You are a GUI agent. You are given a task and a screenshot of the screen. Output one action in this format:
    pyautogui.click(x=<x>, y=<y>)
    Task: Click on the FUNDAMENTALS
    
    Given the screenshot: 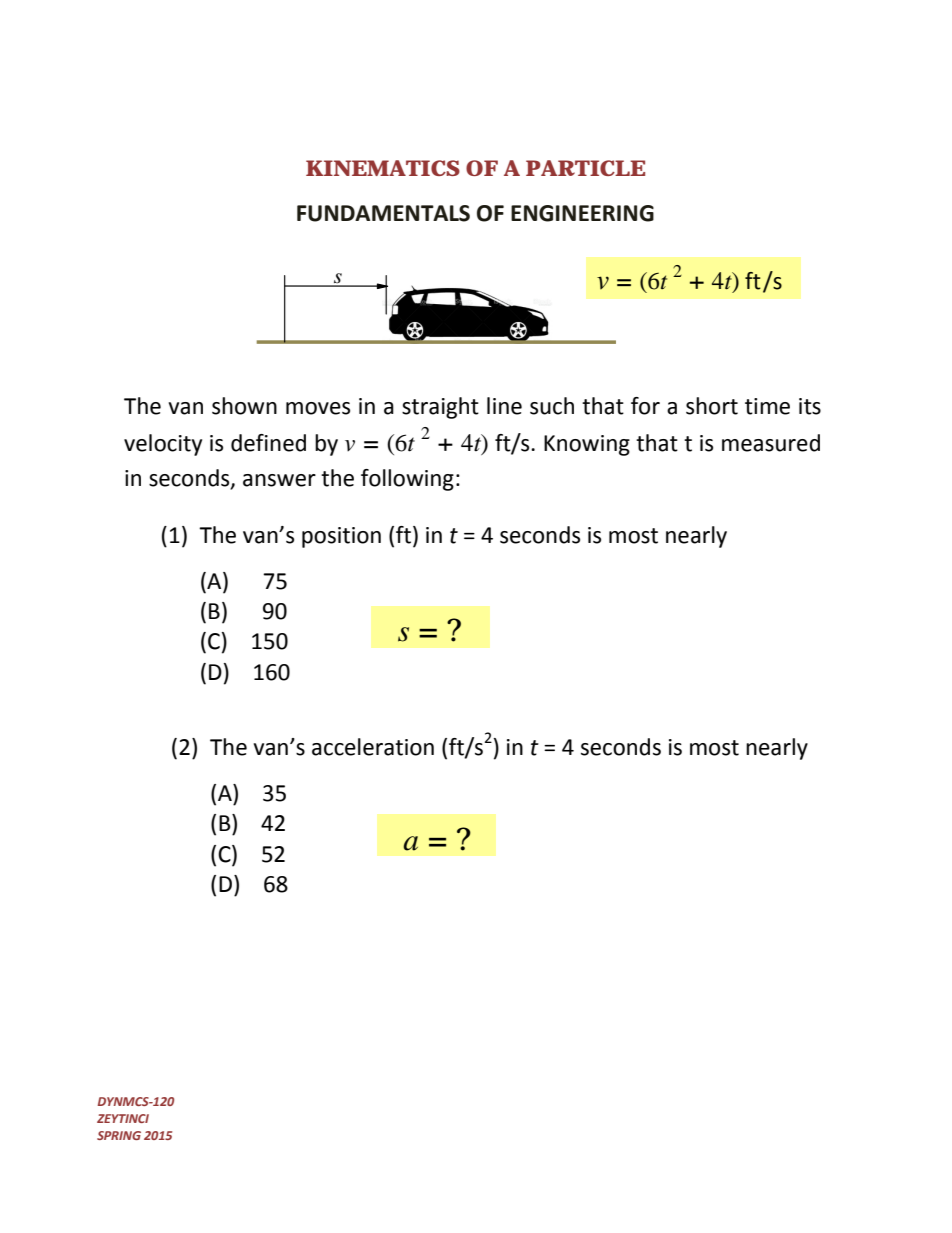 What is the action you would take?
    pyautogui.click(x=383, y=213)
